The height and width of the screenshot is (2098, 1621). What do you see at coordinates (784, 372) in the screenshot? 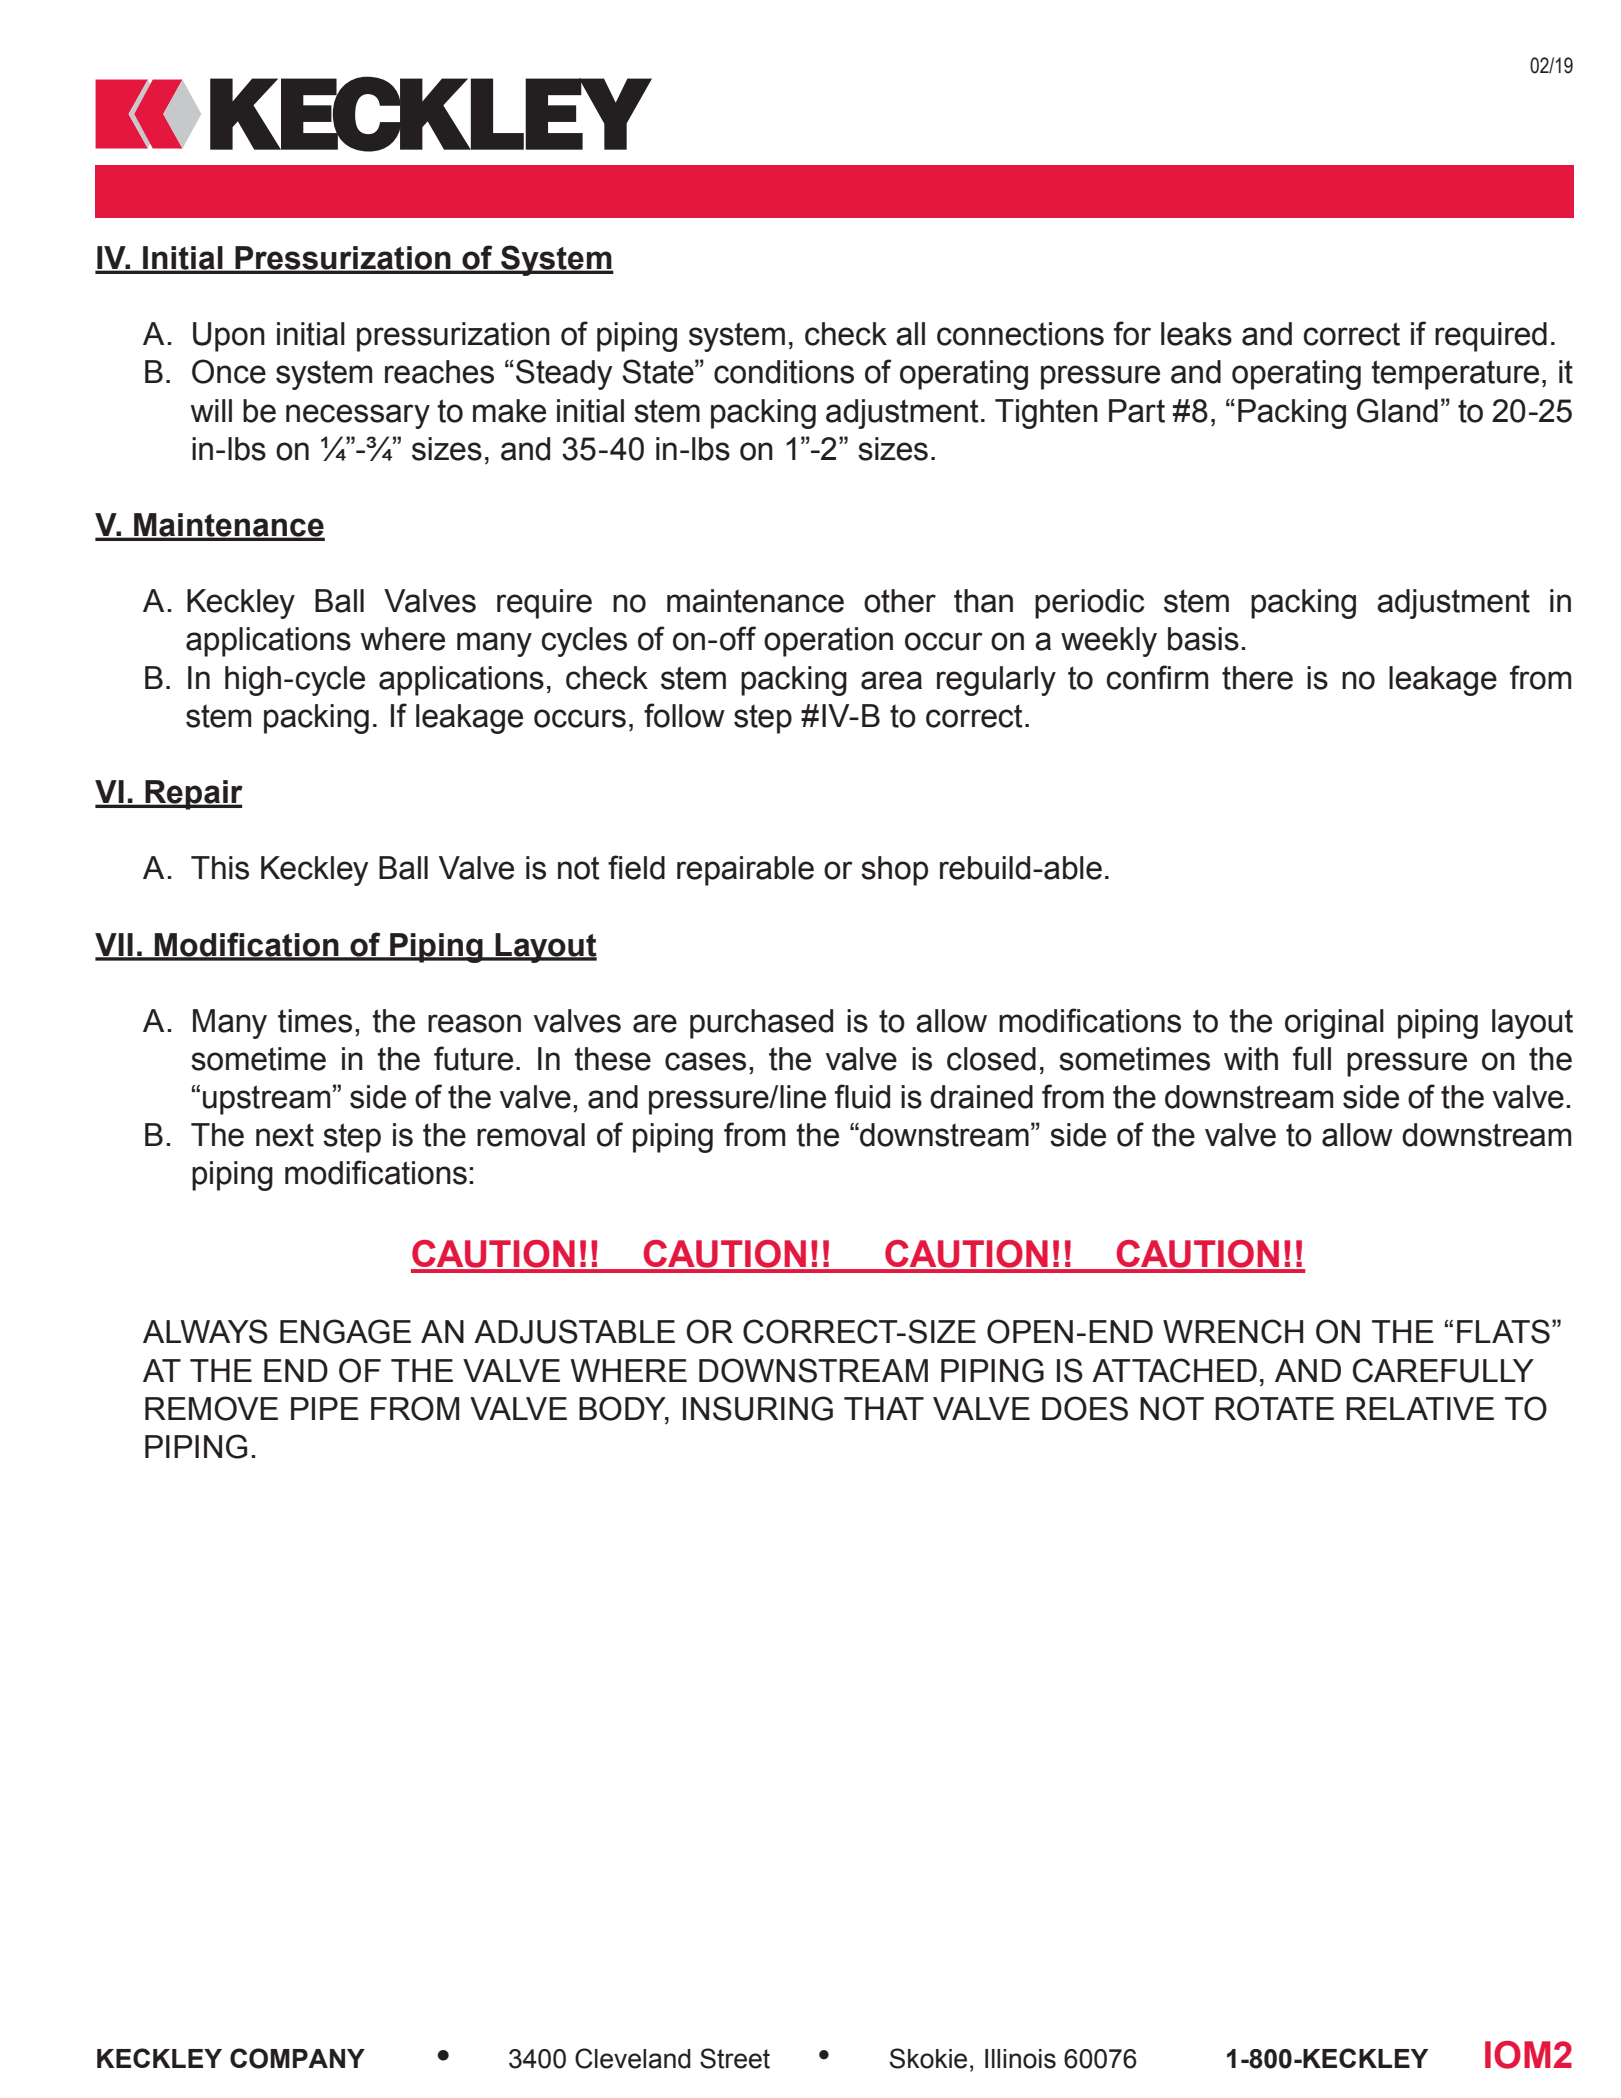
I see `conditions` at bounding box center [784, 372].
